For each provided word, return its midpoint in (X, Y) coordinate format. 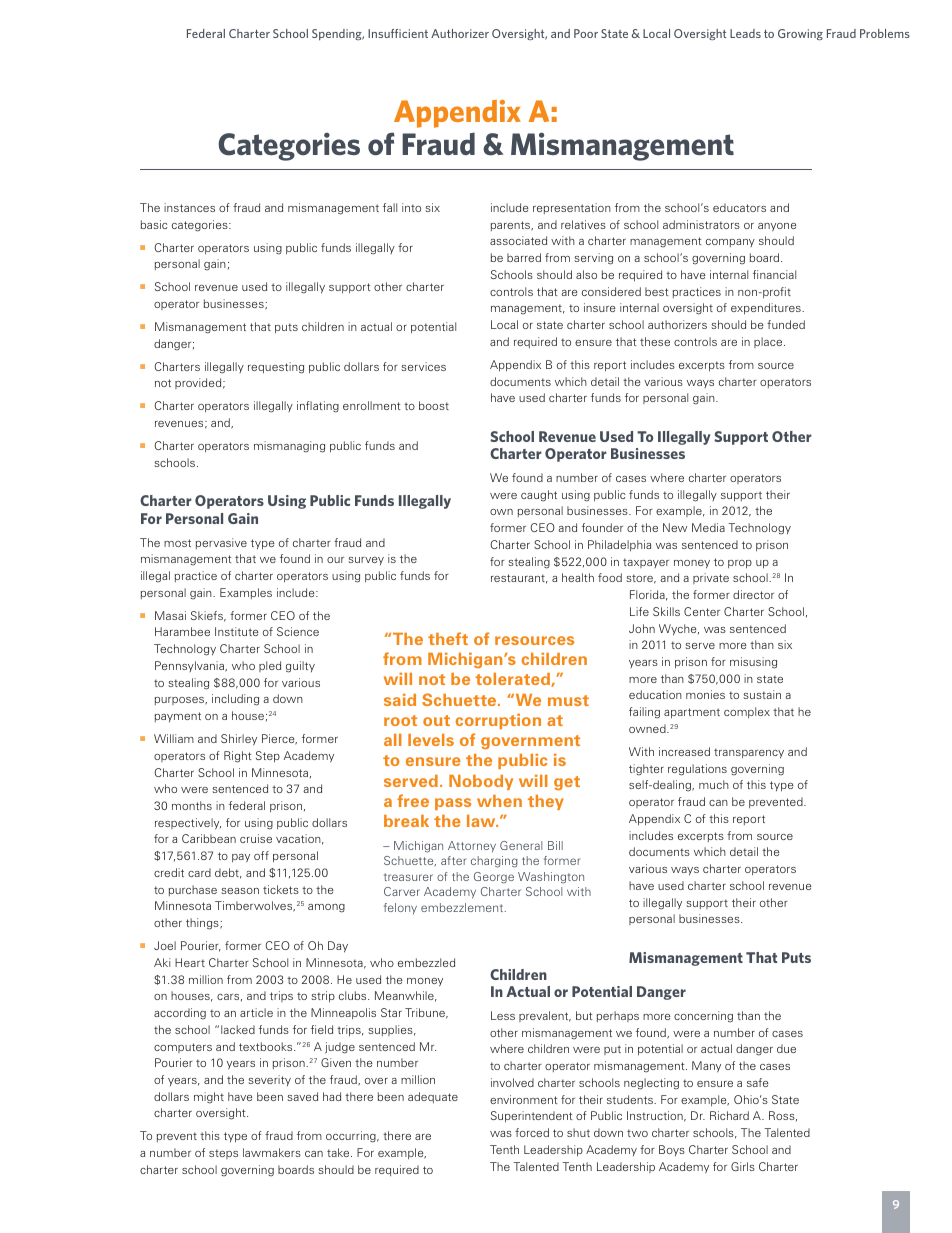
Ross (783, 1116)
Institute (237, 631)
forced (532, 1132)
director (753, 594)
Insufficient (398, 33)
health (578, 577)
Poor (586, 33)
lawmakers (272, 1152)
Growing (800, 35)
